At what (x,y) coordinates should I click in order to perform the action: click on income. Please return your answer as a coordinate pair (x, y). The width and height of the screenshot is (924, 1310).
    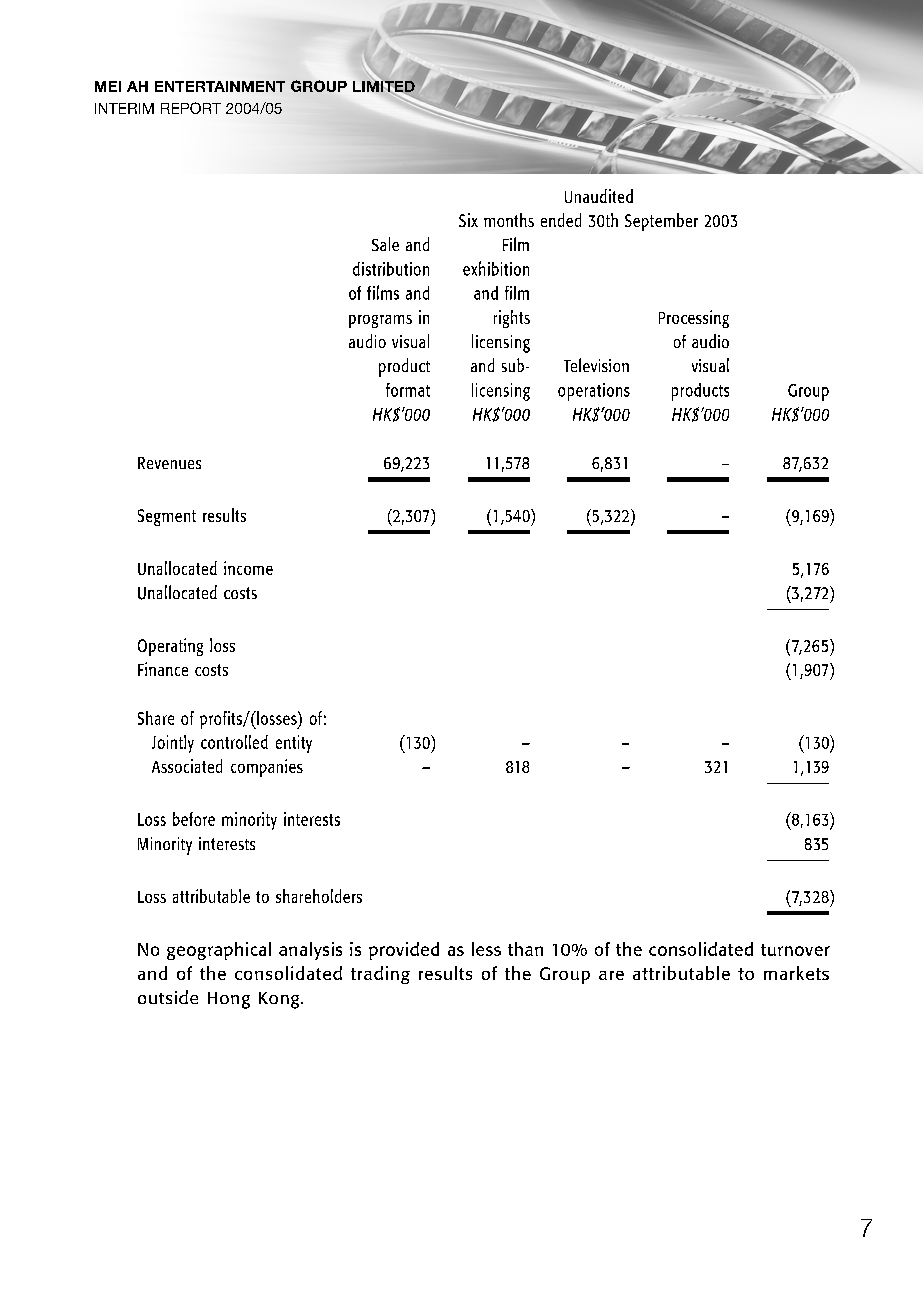
    Looking at the image, I should click on (248, 568).
